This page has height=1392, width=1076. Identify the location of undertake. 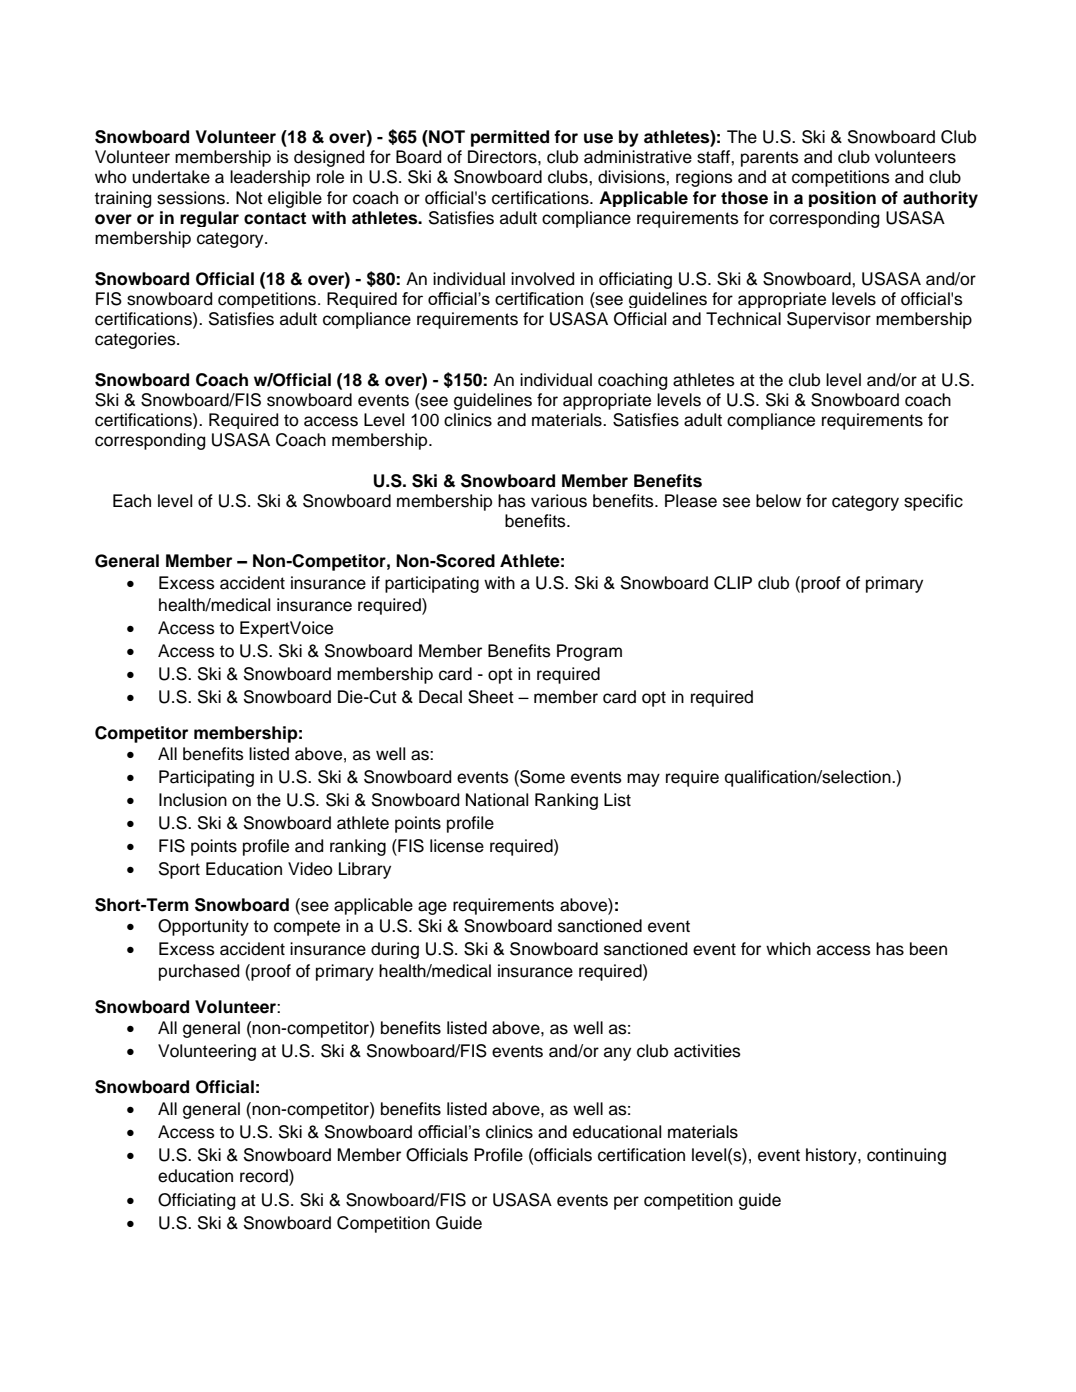
(171, 177).
